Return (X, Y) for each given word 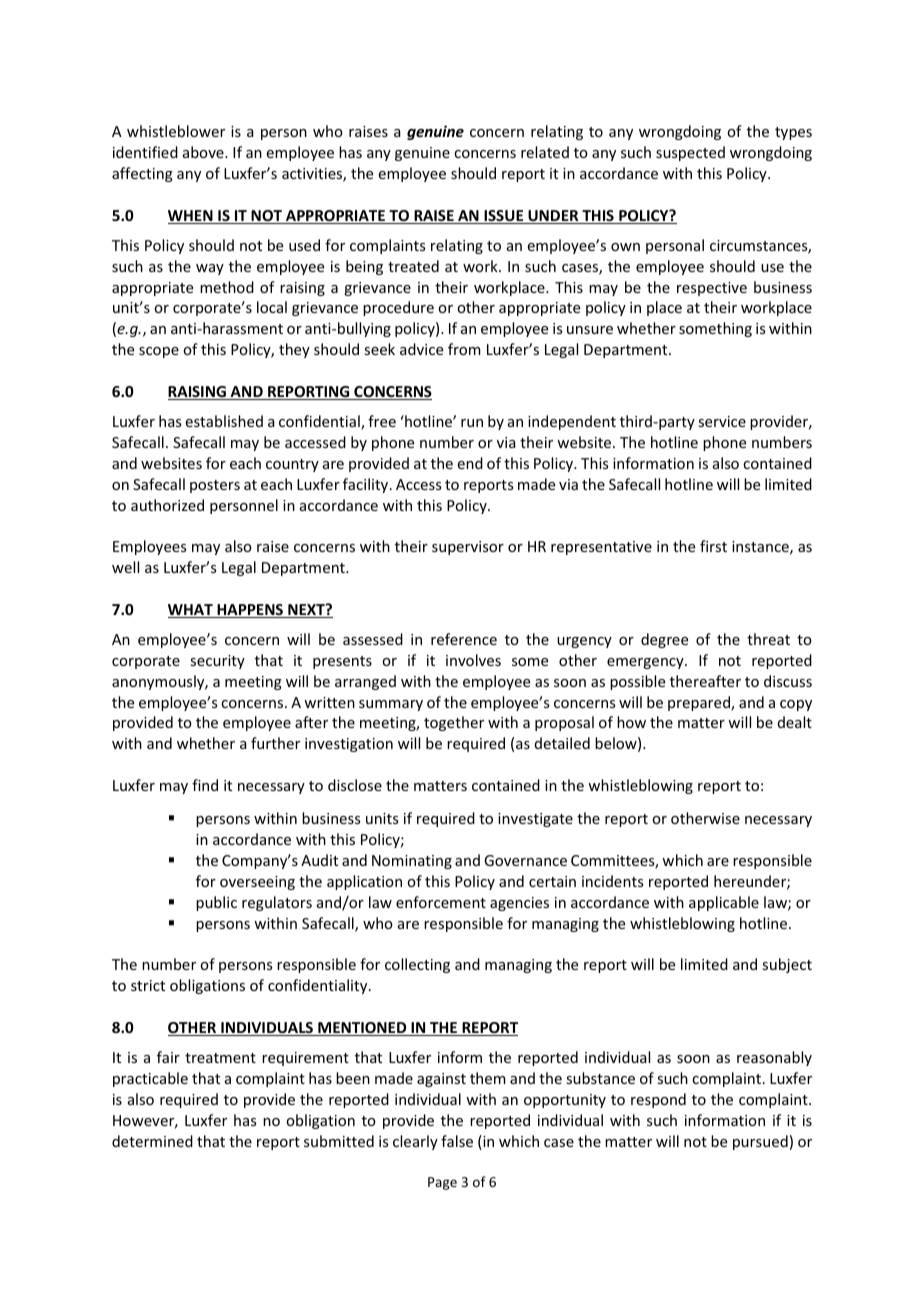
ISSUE (504, 217)
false (457, 1141)
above (204, 152)
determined (152, 1141)
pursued (760, 1142)
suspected (690, 153)
